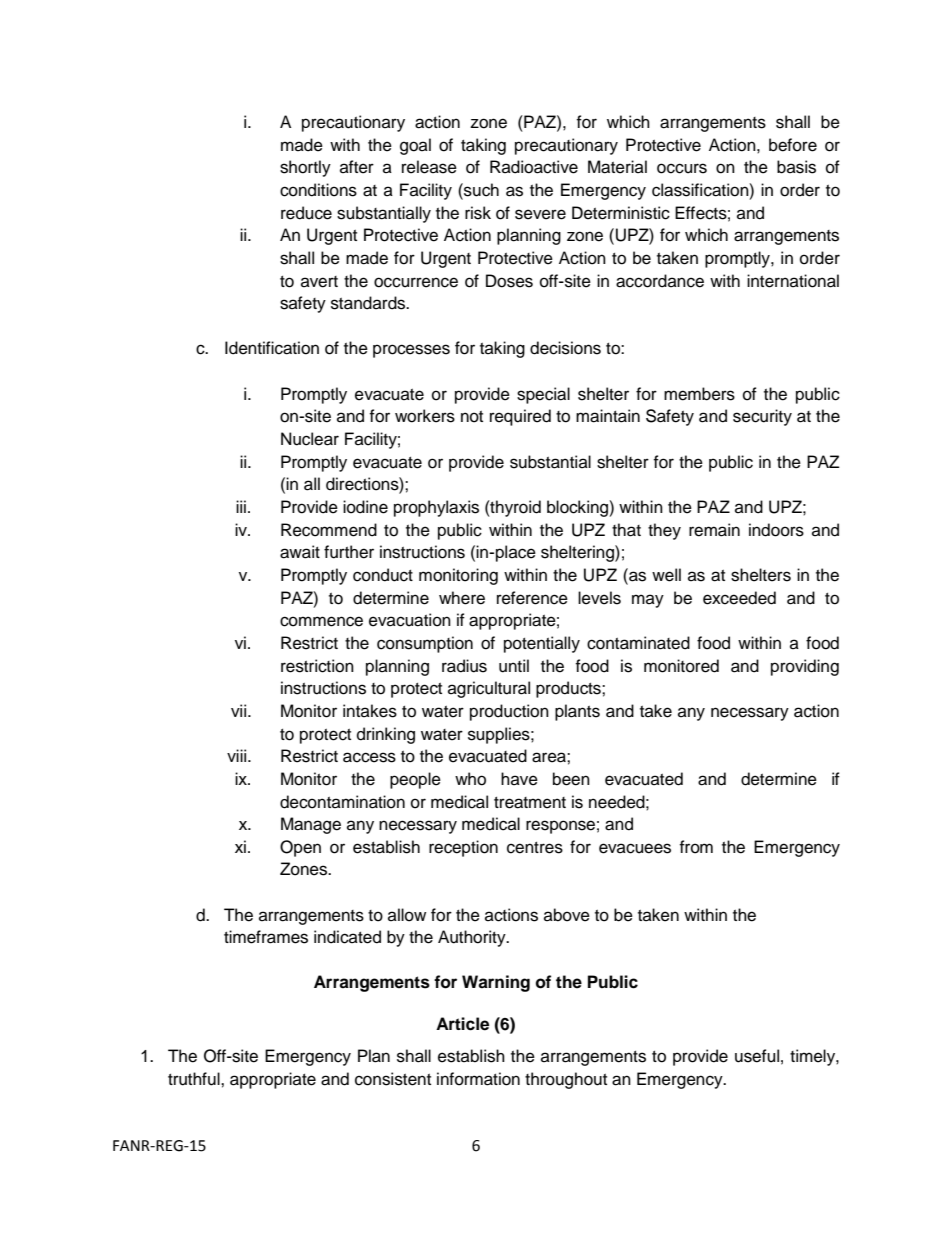 The height and width of the image is (1233, 952). I want to click on throughout, so click(566, 1080).
